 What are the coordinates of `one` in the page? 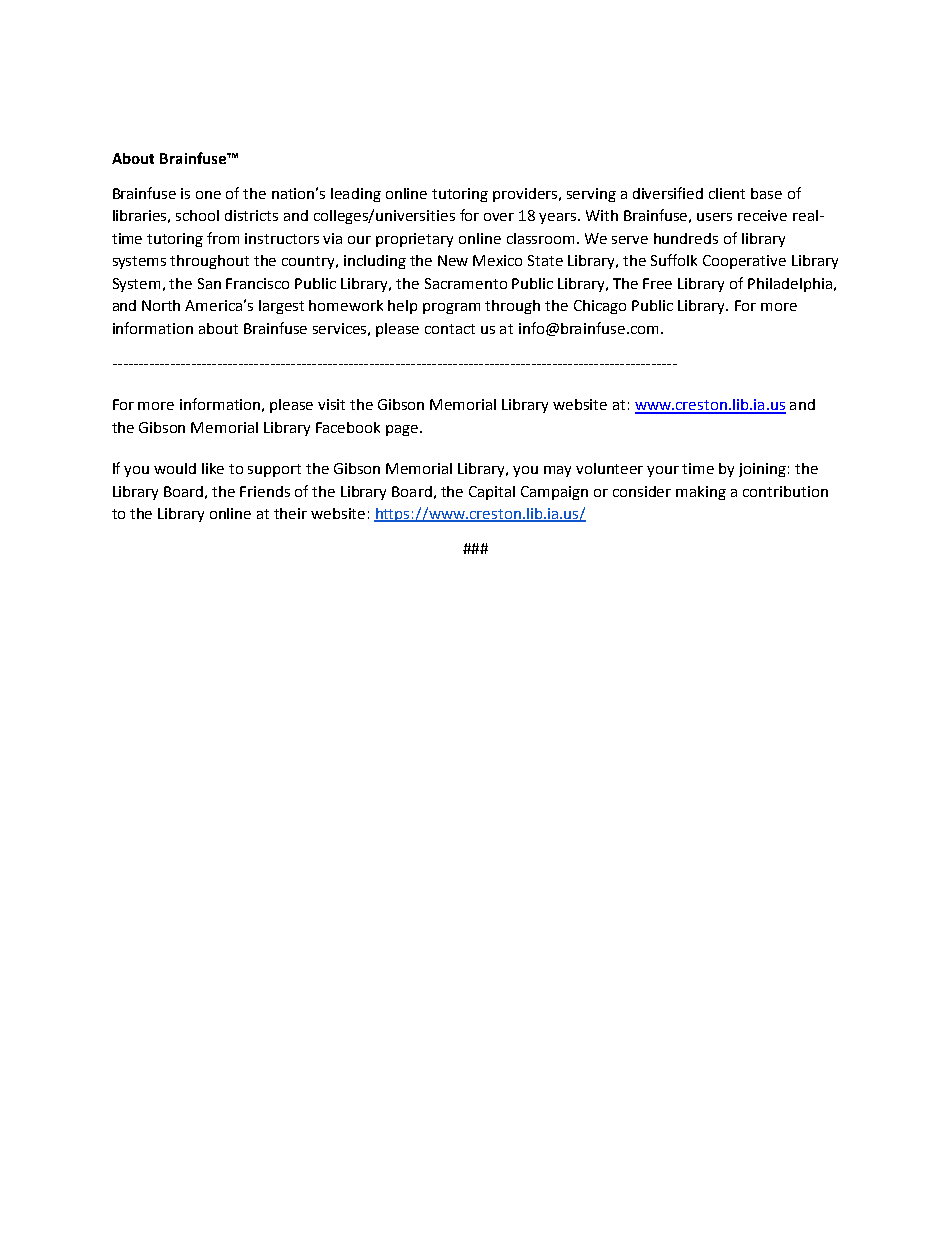 It's located at (208, 195).
